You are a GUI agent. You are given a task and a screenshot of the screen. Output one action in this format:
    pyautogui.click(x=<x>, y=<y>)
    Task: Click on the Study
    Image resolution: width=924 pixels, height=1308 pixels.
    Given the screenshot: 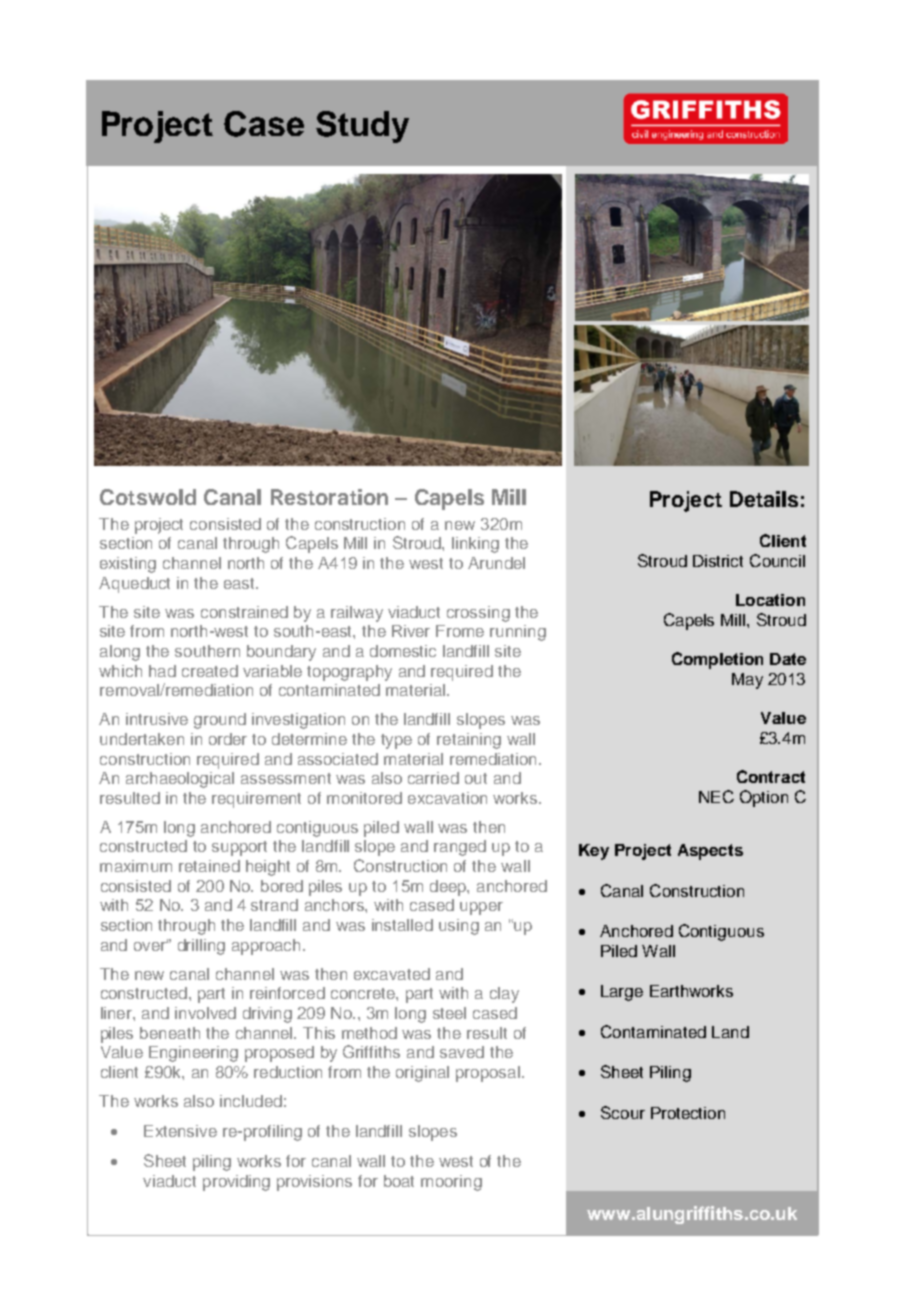 What is the action you would take?
    pyautogui.click(x=362, y=127)
